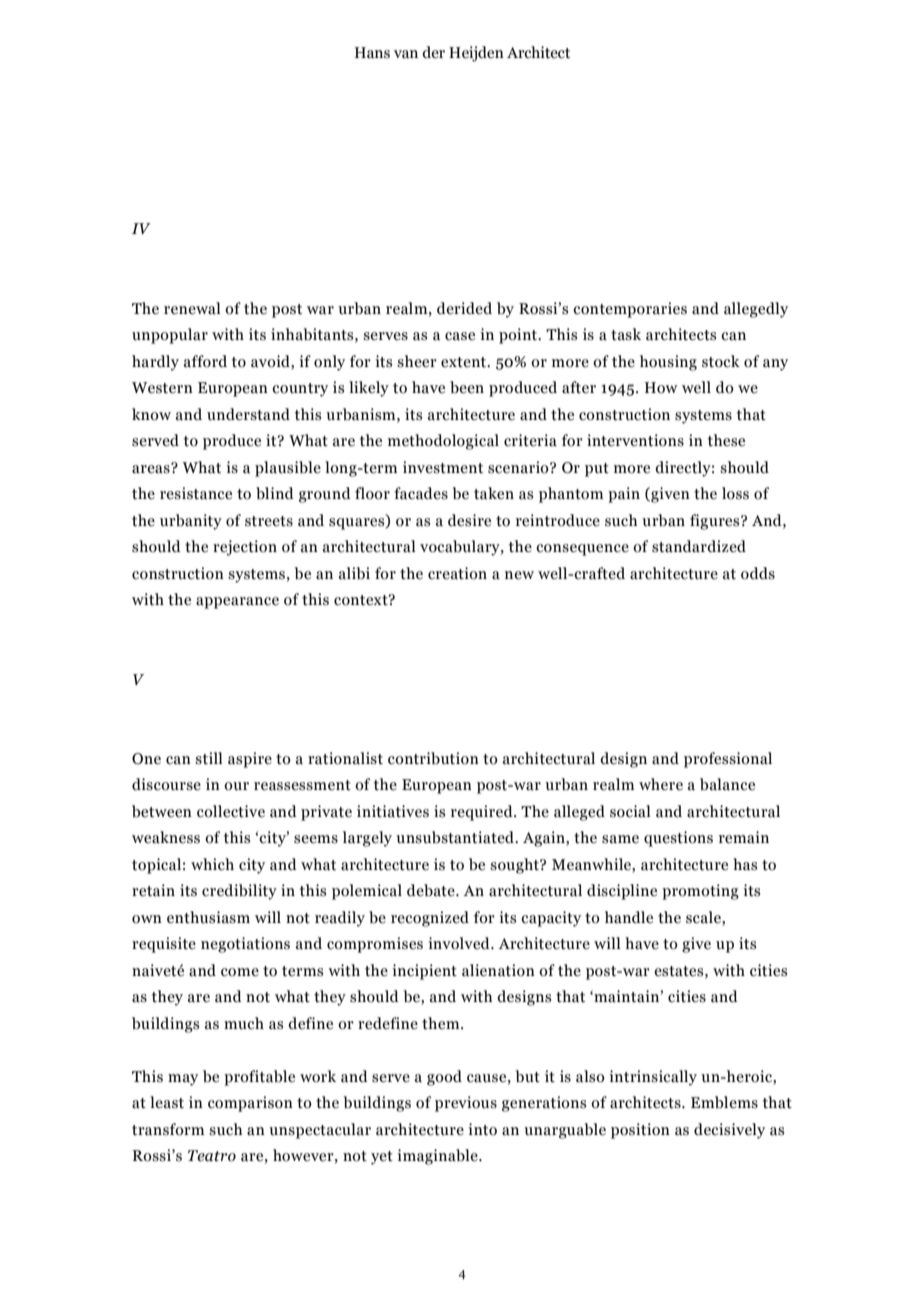 The height and width of the screenshot is (1308, 924). Describe the element at coordinates (212, 1156) in the screenshot. I see `Teatro` at that location.
